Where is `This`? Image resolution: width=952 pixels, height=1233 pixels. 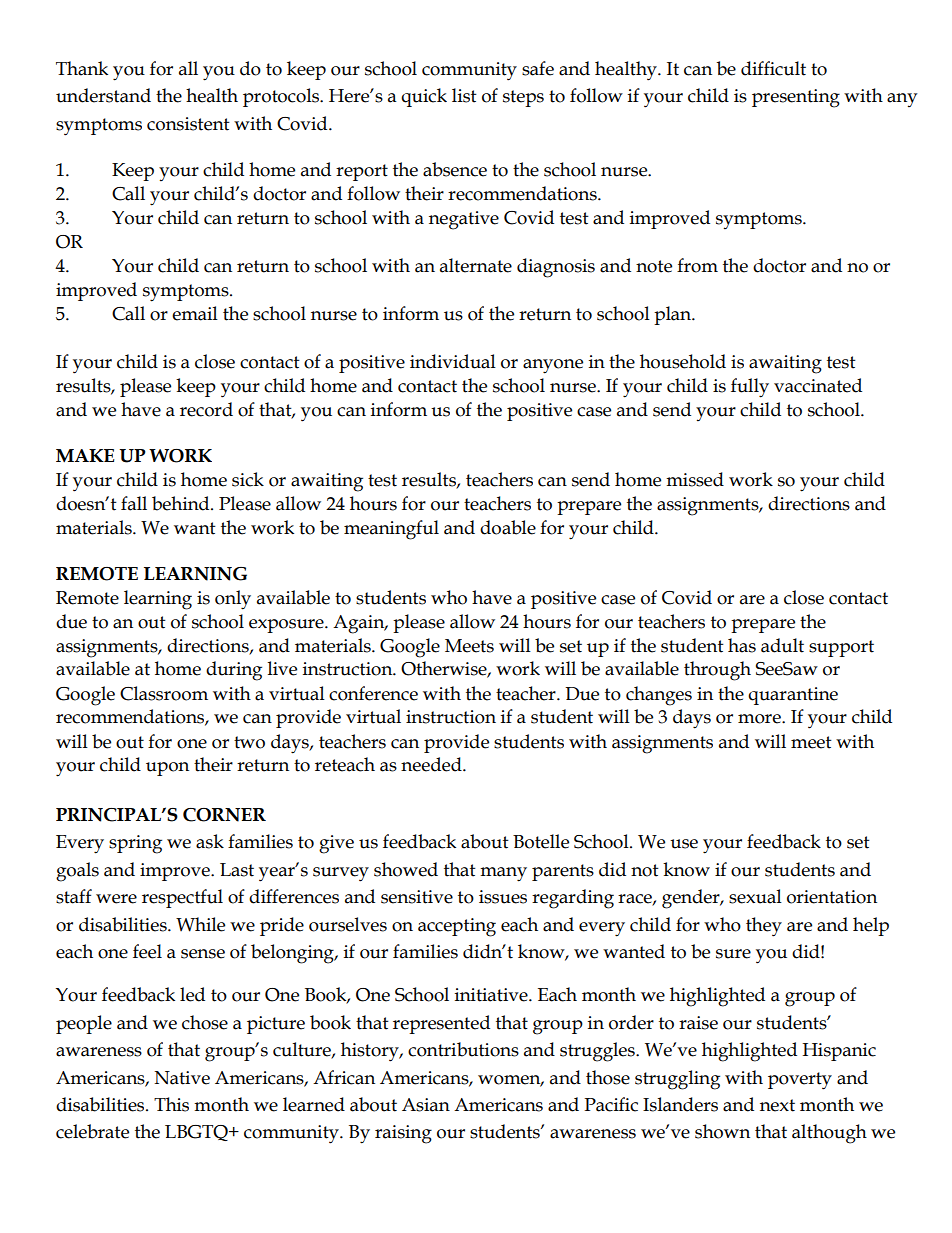 This is located at coordinates (171, 1104).
